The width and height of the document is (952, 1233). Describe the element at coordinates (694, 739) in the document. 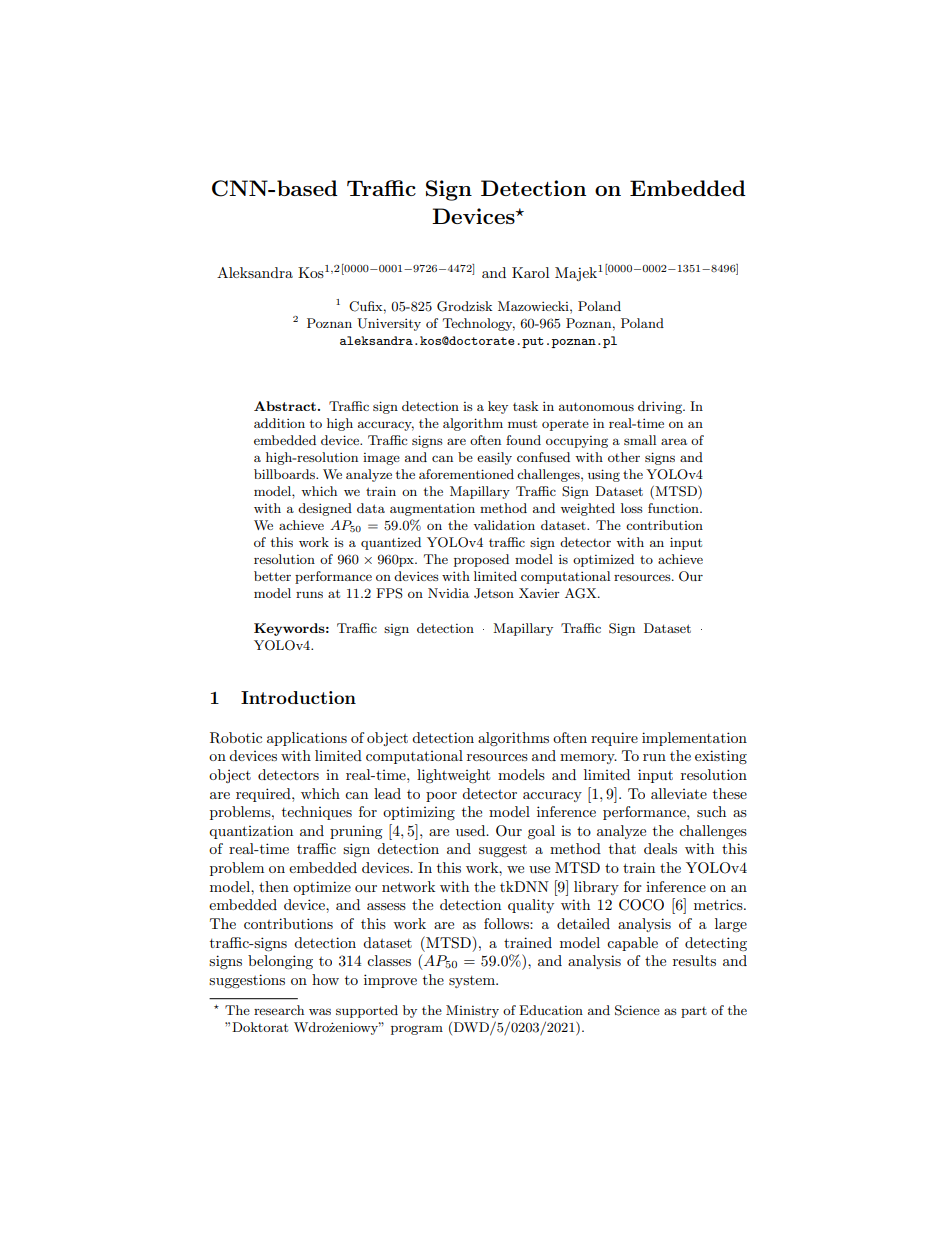

I see `implementation` at that location.
